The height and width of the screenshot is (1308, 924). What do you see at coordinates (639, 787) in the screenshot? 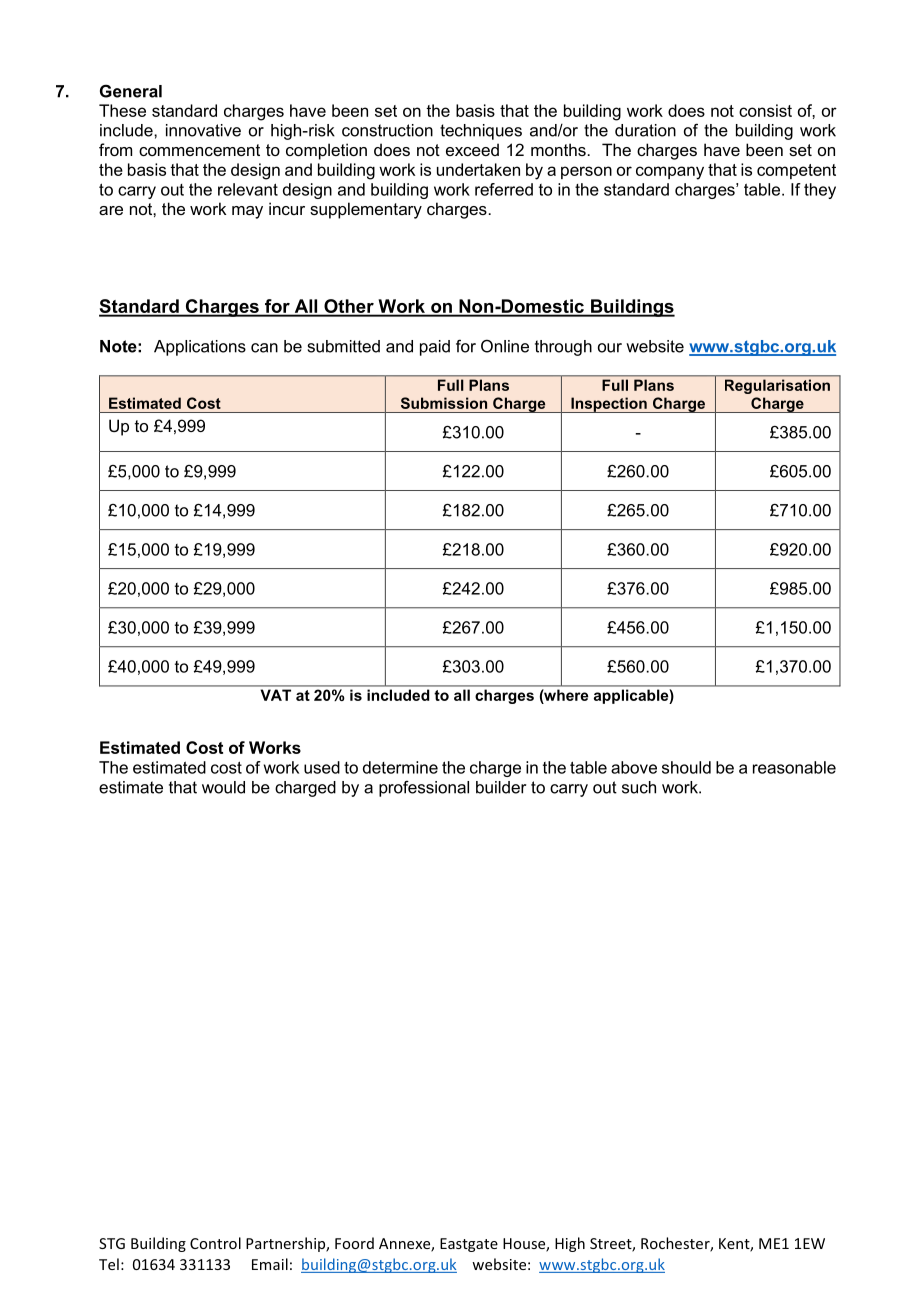
I see `such` at bounding box center [639, 787].
